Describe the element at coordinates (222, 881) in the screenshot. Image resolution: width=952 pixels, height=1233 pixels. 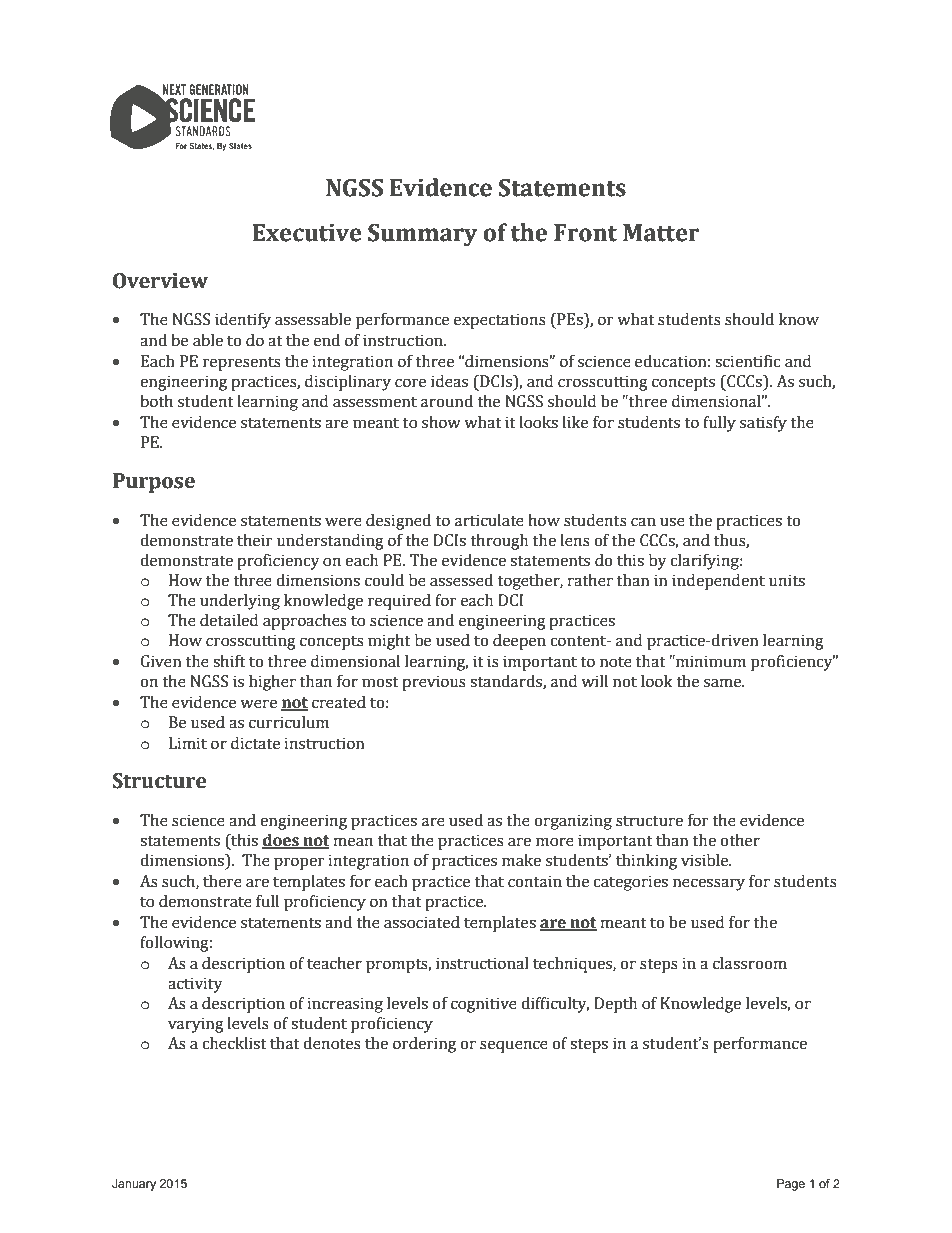
I see `there` at that location.
